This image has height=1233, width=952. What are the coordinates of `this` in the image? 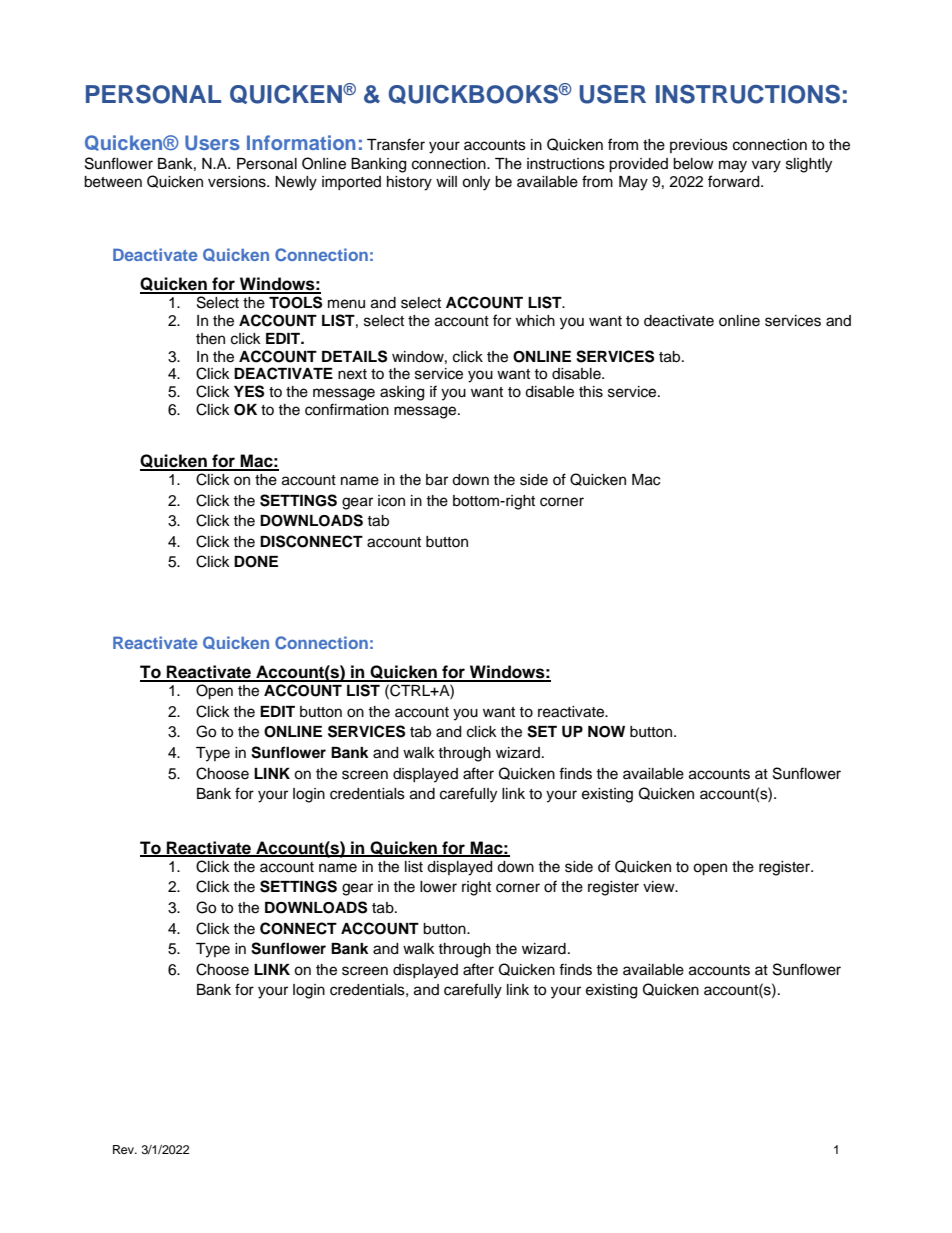 It's located at (591, 392).
